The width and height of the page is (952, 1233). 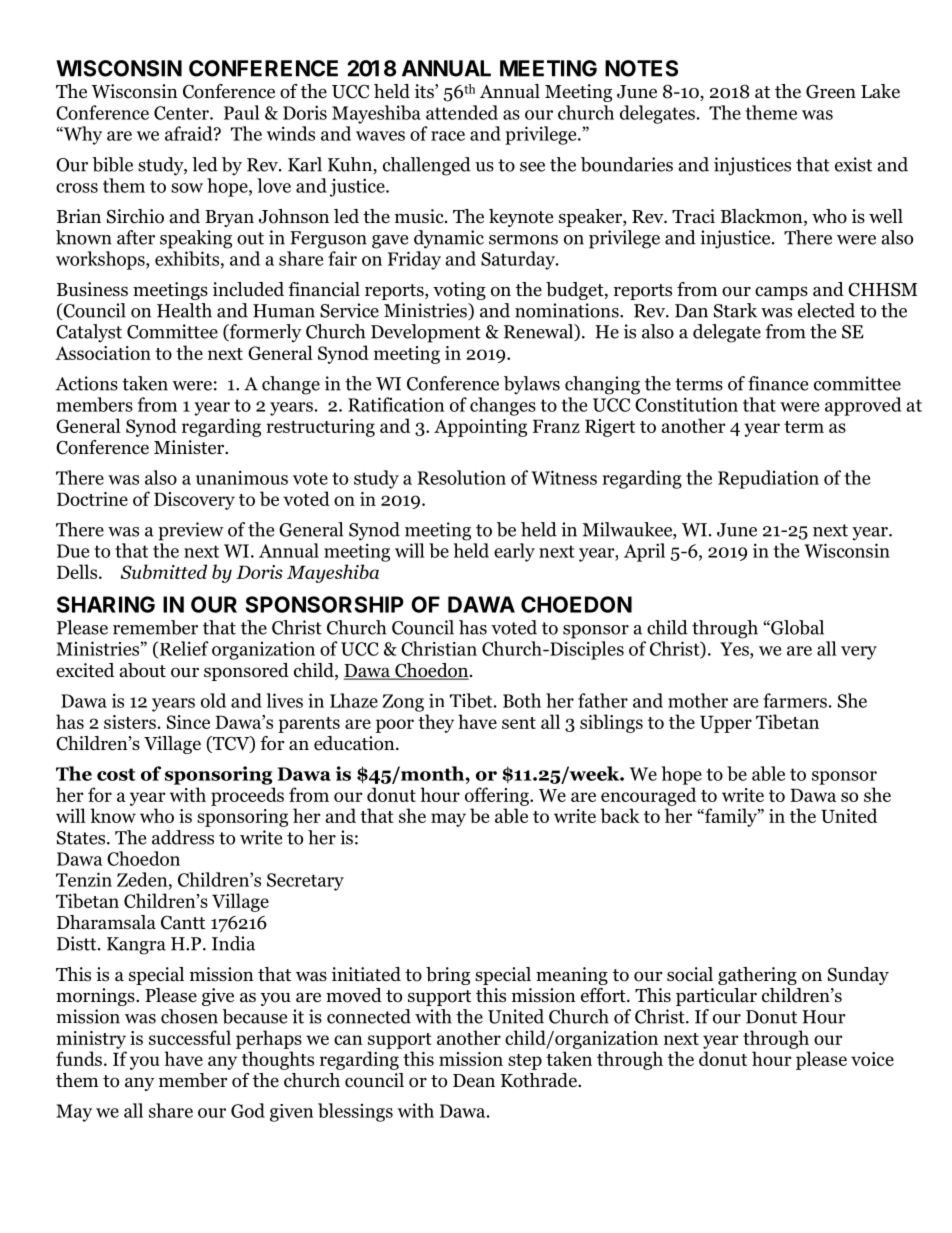 What do you see at coordinates (778, 383) in the page?
I see `finance` at bounding box center [778, 383].
